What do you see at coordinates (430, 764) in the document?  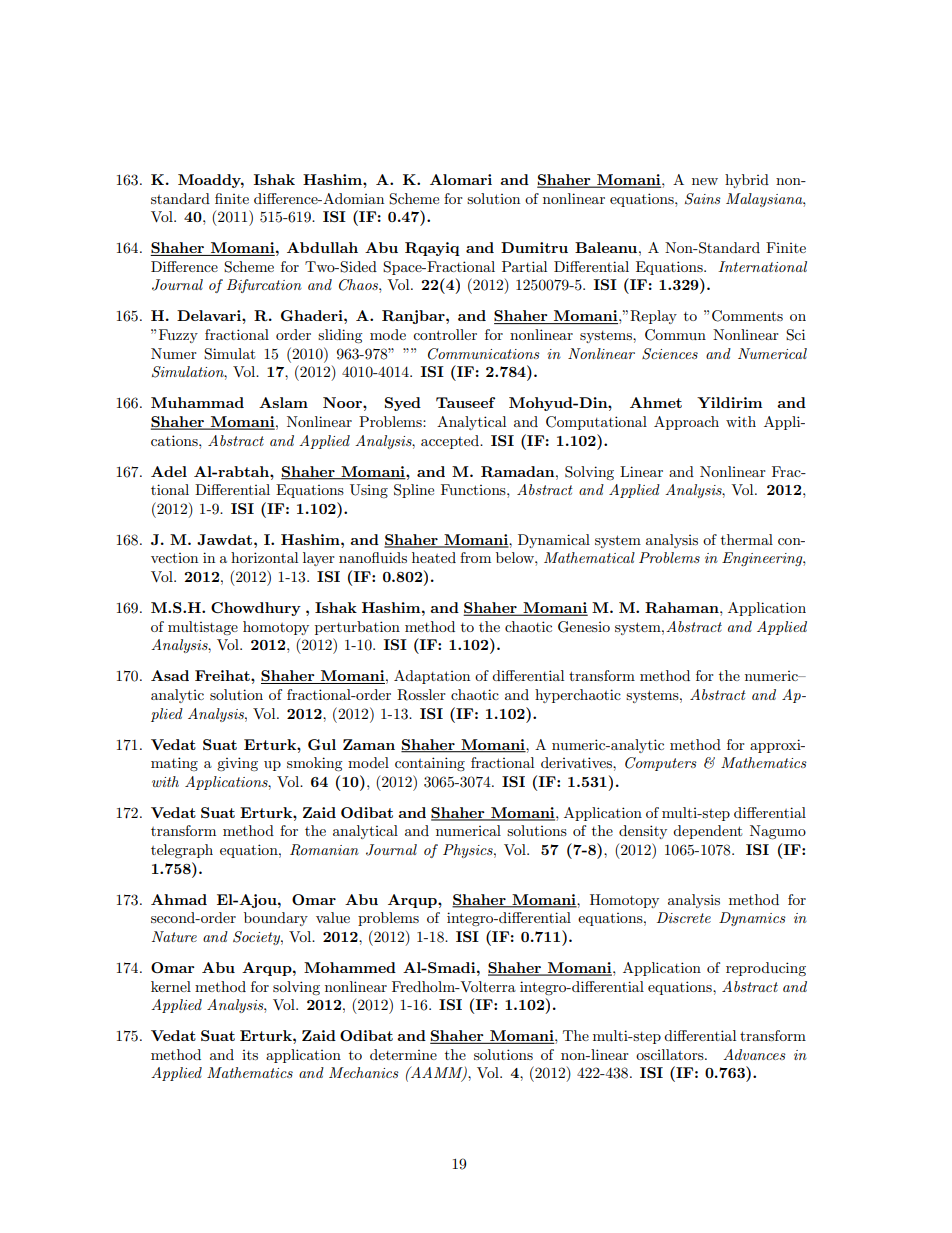 I see `containing` at bounding box center [430, 764].
